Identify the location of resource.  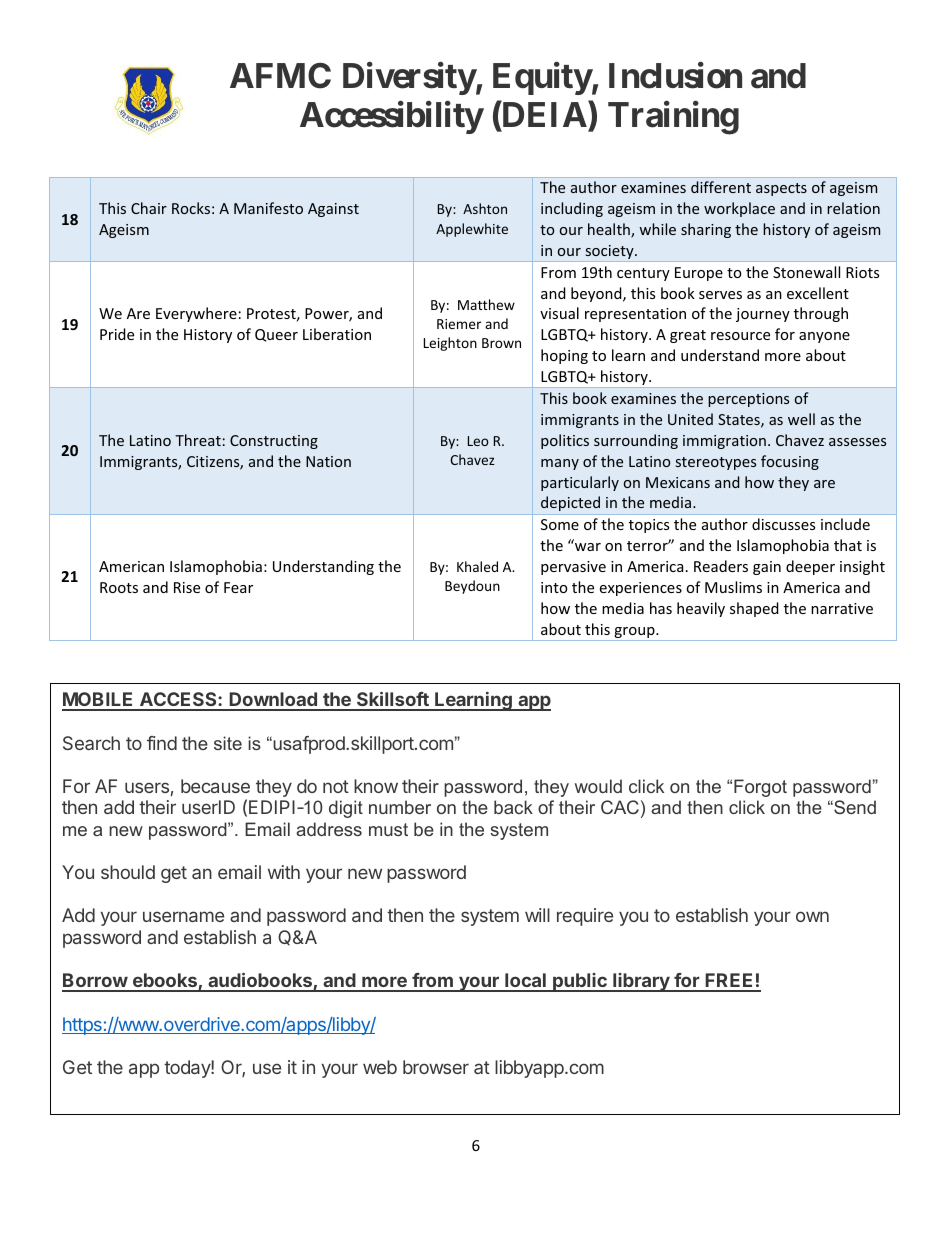
(740, 336).
